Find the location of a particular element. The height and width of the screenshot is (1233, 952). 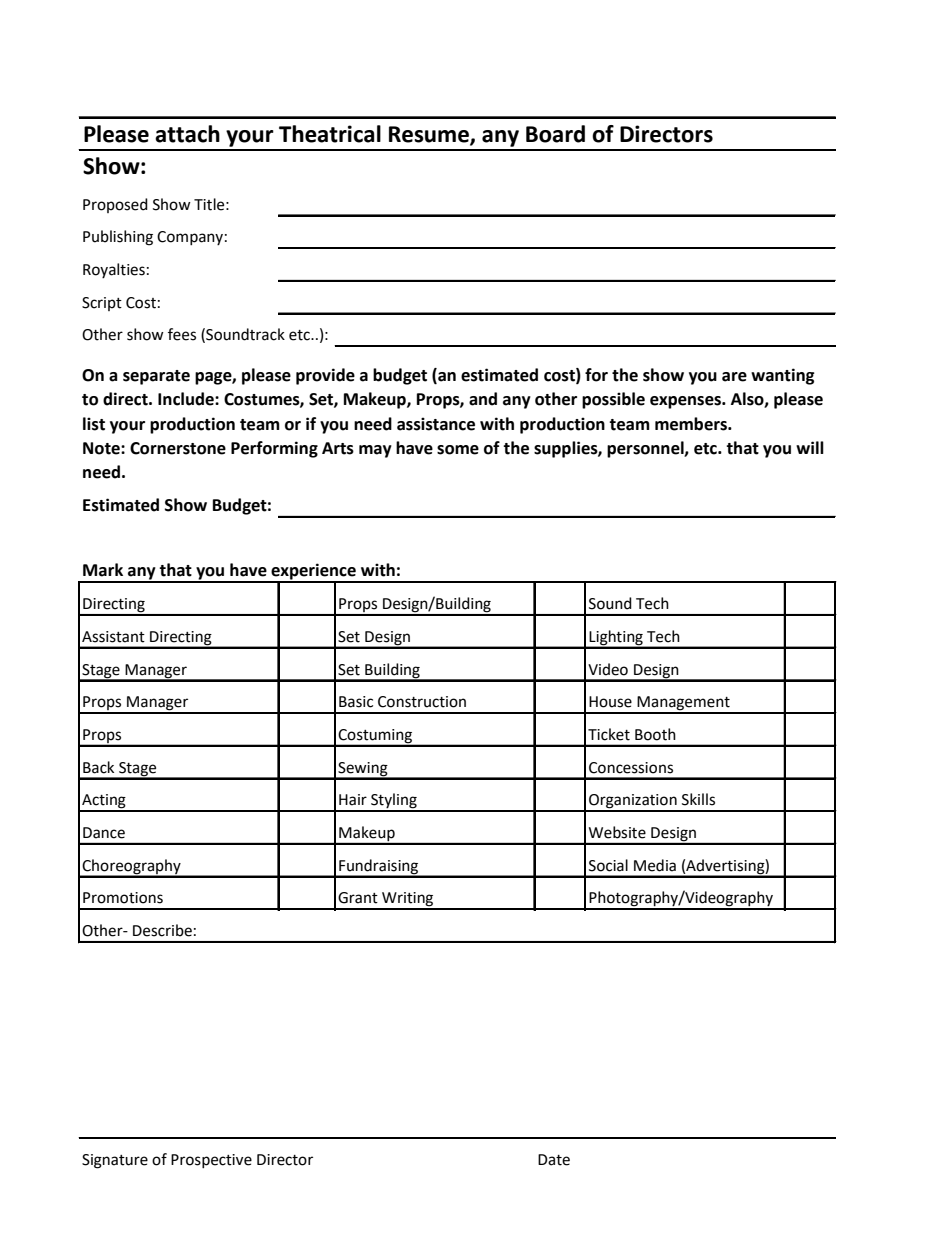

Promotions is located at coordinates (123, 898).
